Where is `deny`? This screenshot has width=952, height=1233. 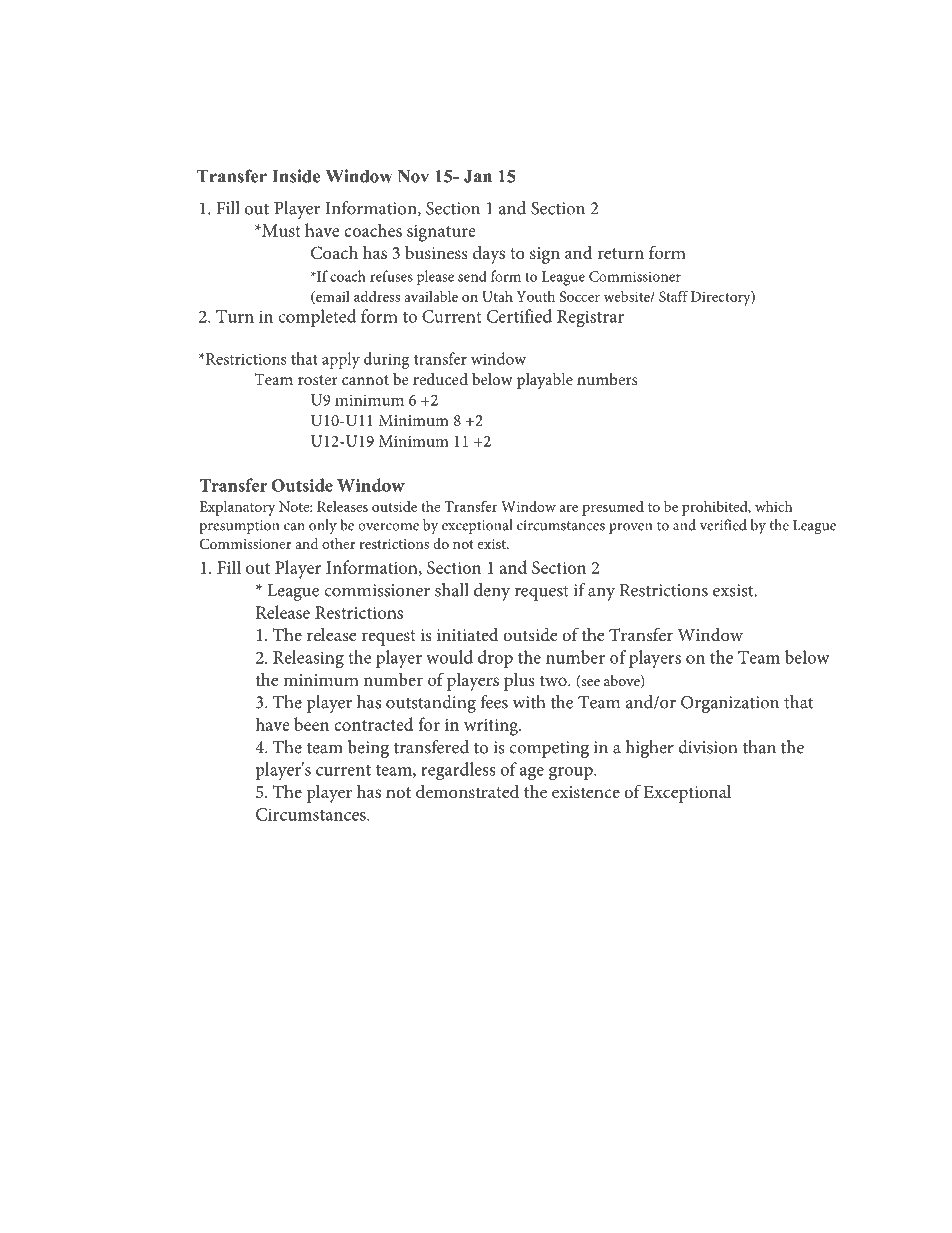 deny is located at coordinates (492, 592).
